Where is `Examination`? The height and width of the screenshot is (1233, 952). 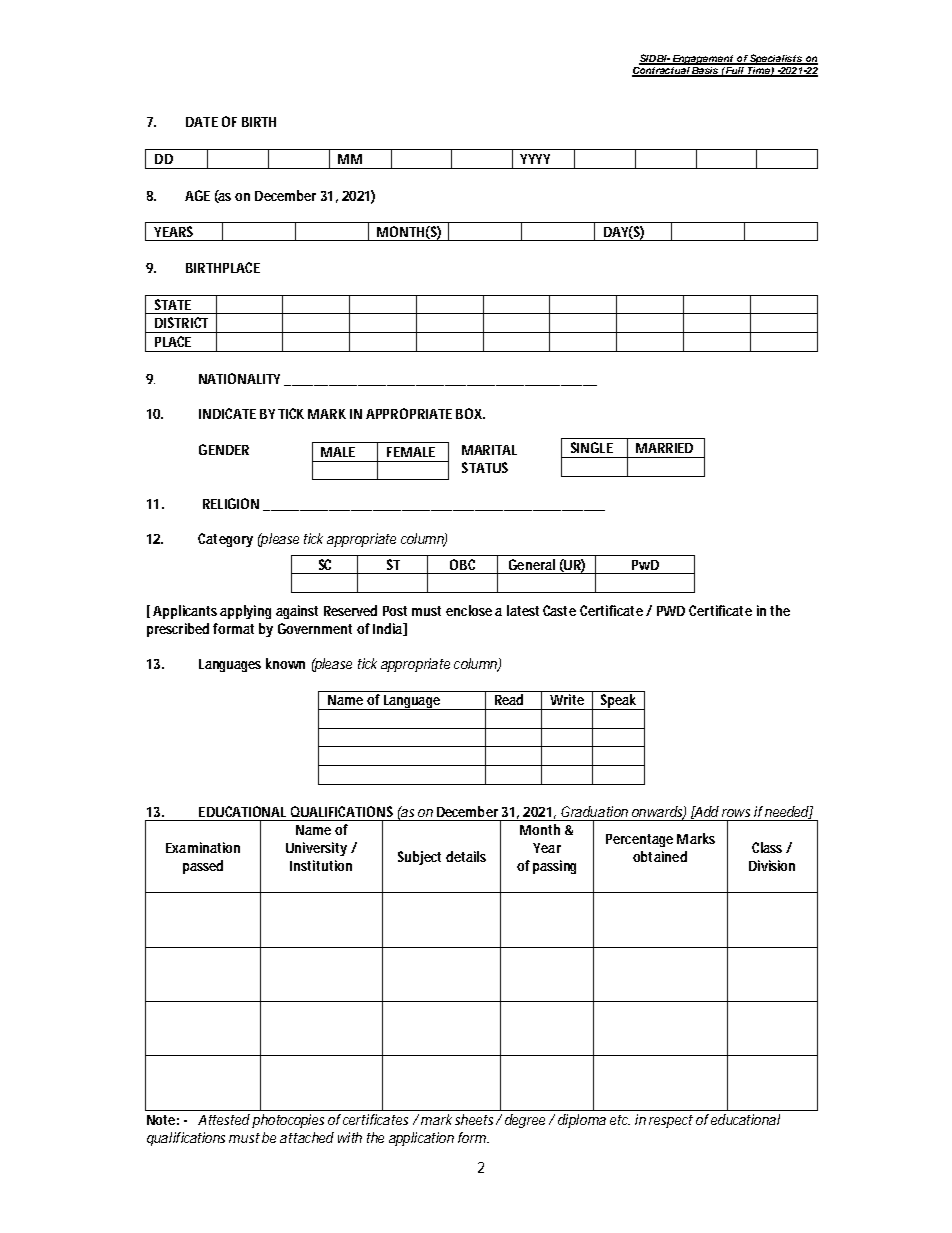
Examination is located at coordinates (203, 847).
